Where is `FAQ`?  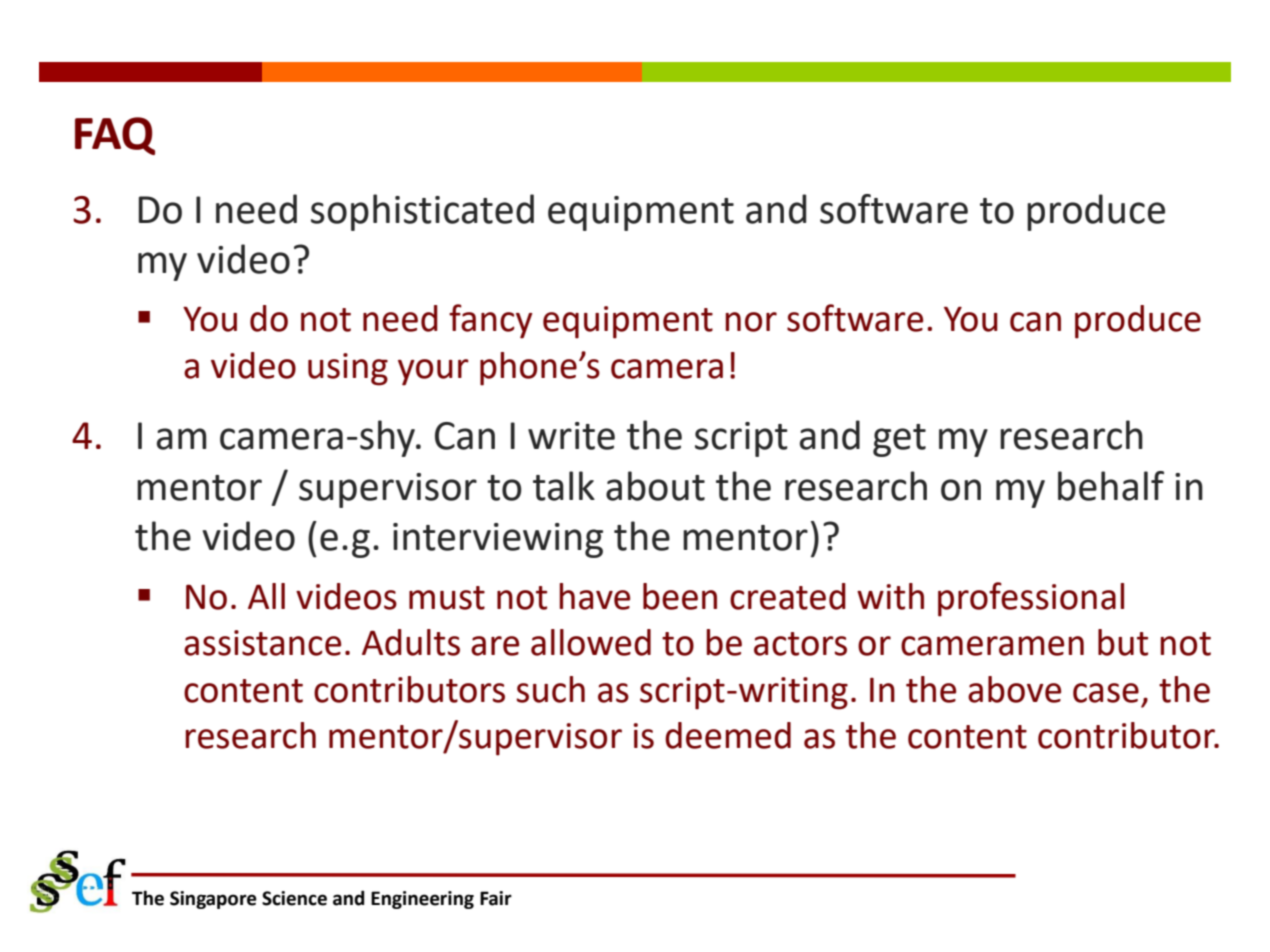
FAQ is located at coordinates (115, 136).
